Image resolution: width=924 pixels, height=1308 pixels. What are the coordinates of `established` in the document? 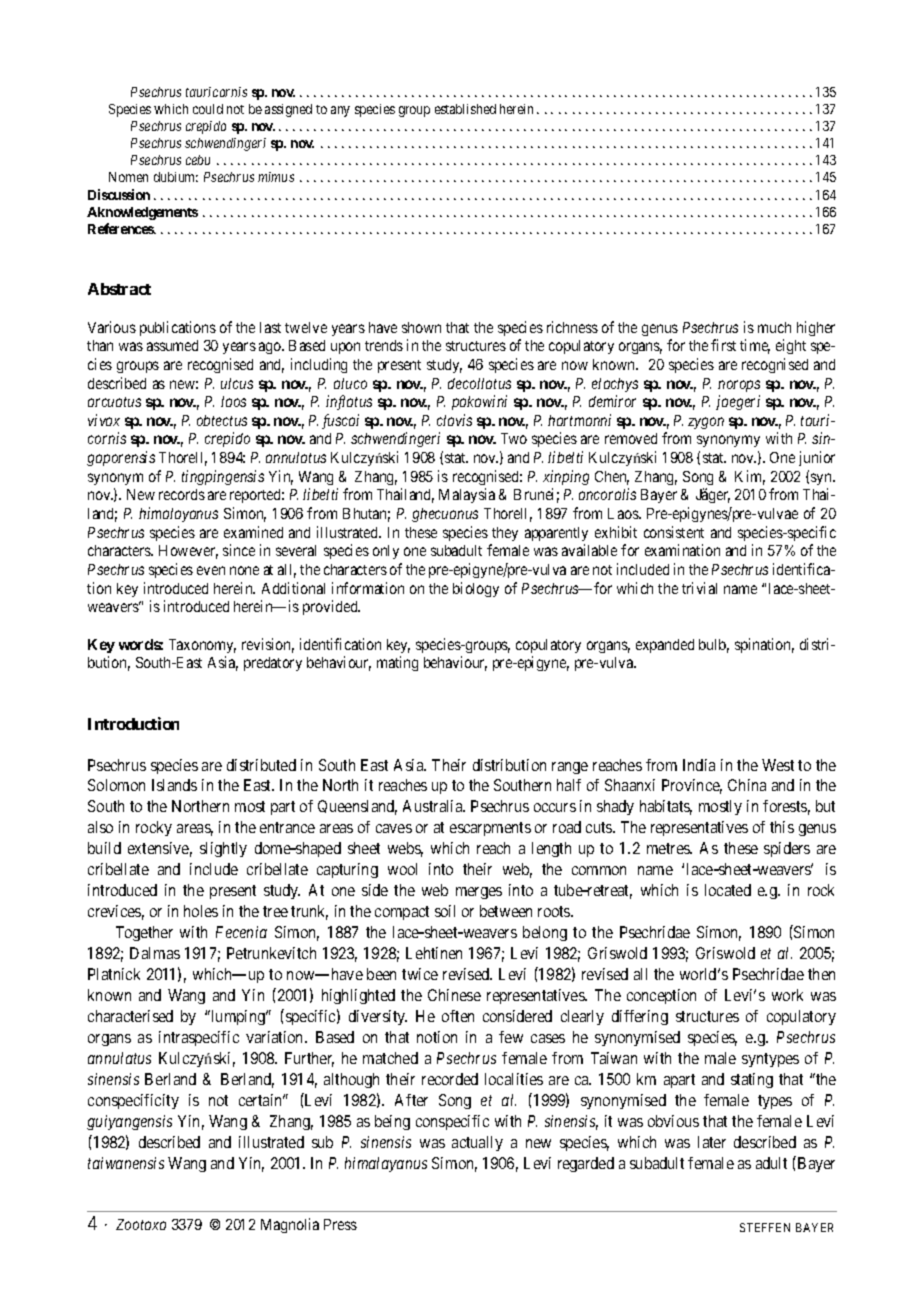 It's located at (465, 109).
